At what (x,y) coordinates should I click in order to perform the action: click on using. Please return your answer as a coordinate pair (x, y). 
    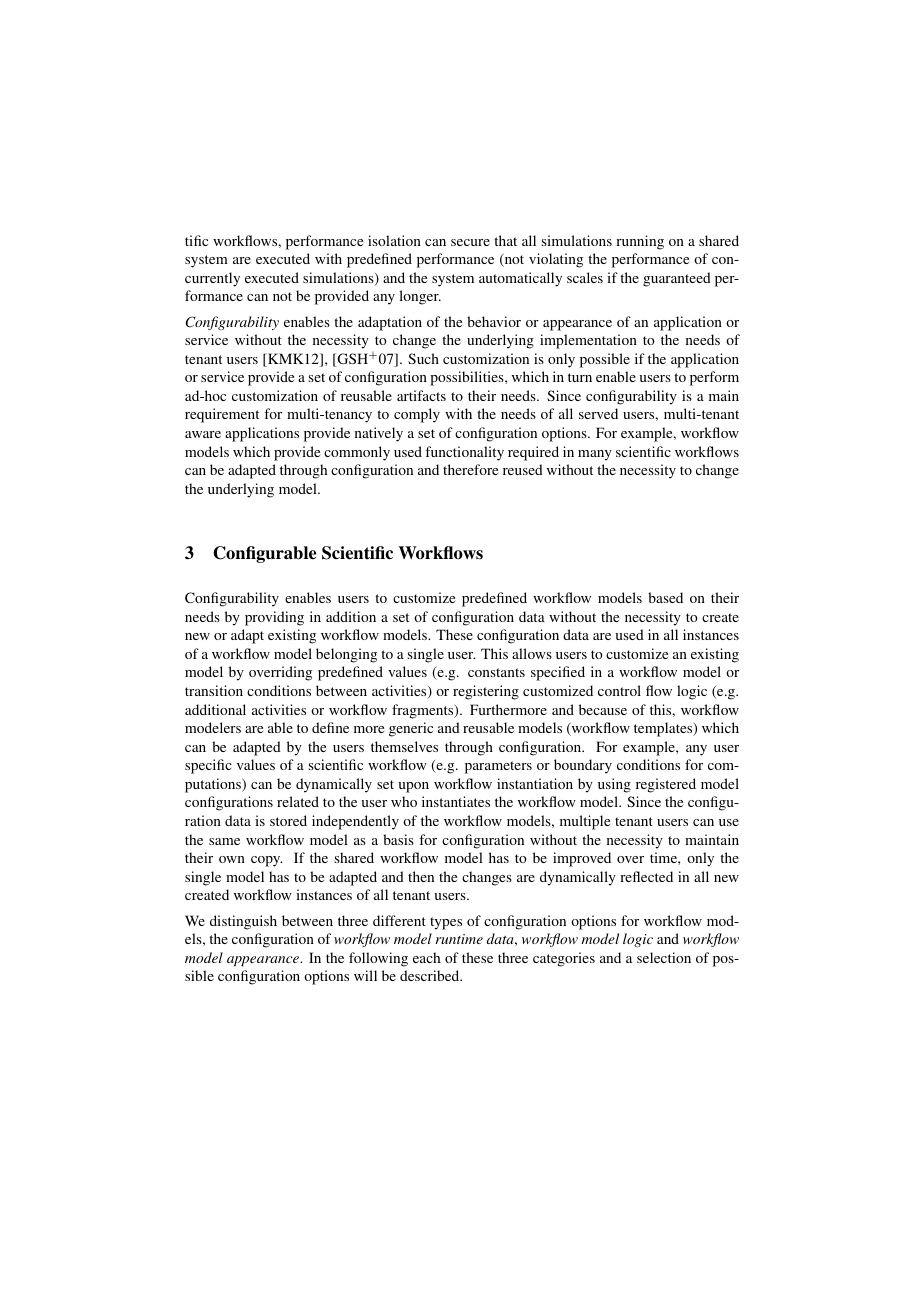
    Looking at the image, I should click on (614, 785).
